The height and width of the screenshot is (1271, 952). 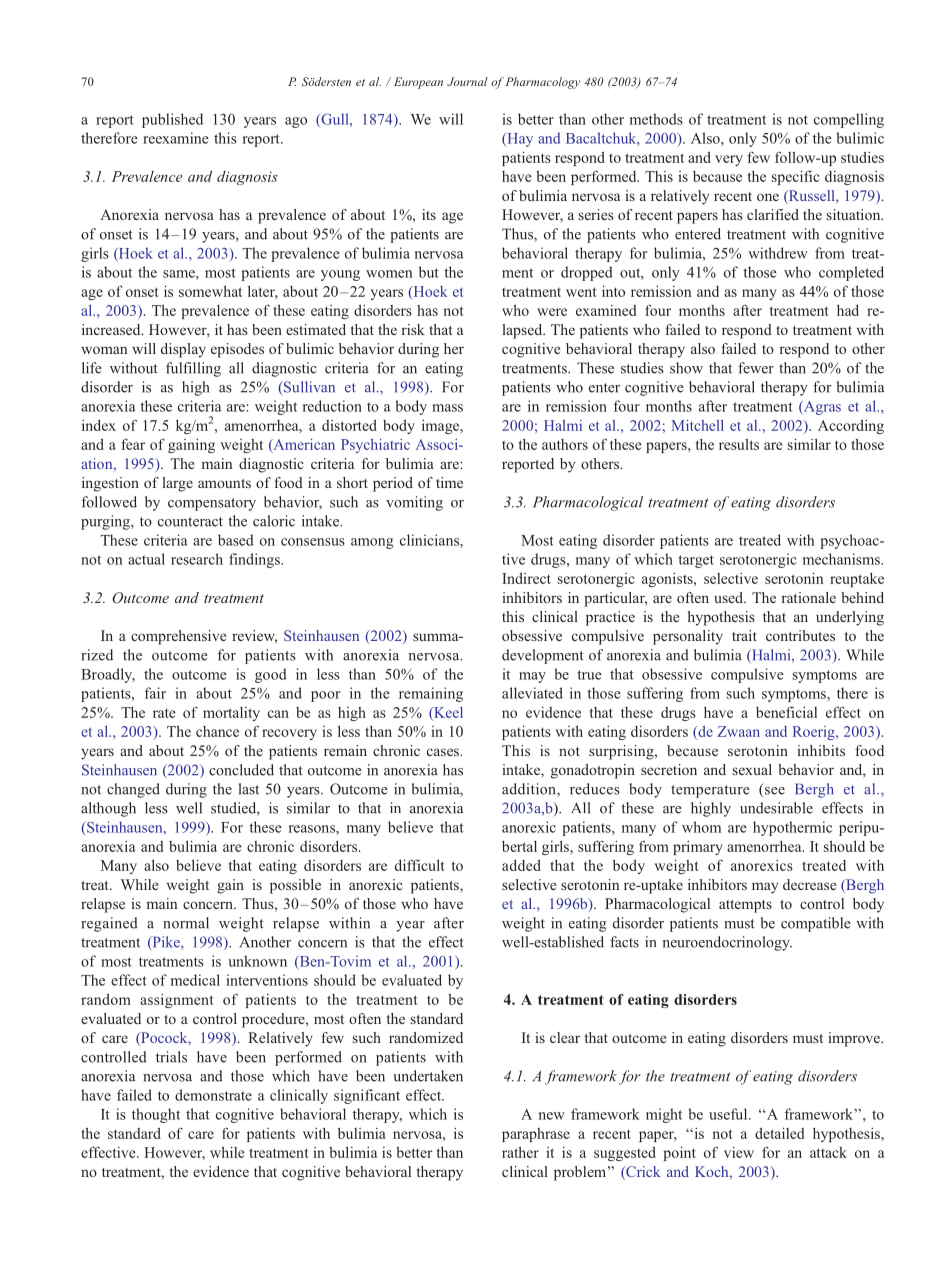 I want to click on compelling, so click(x=849, y=120).
